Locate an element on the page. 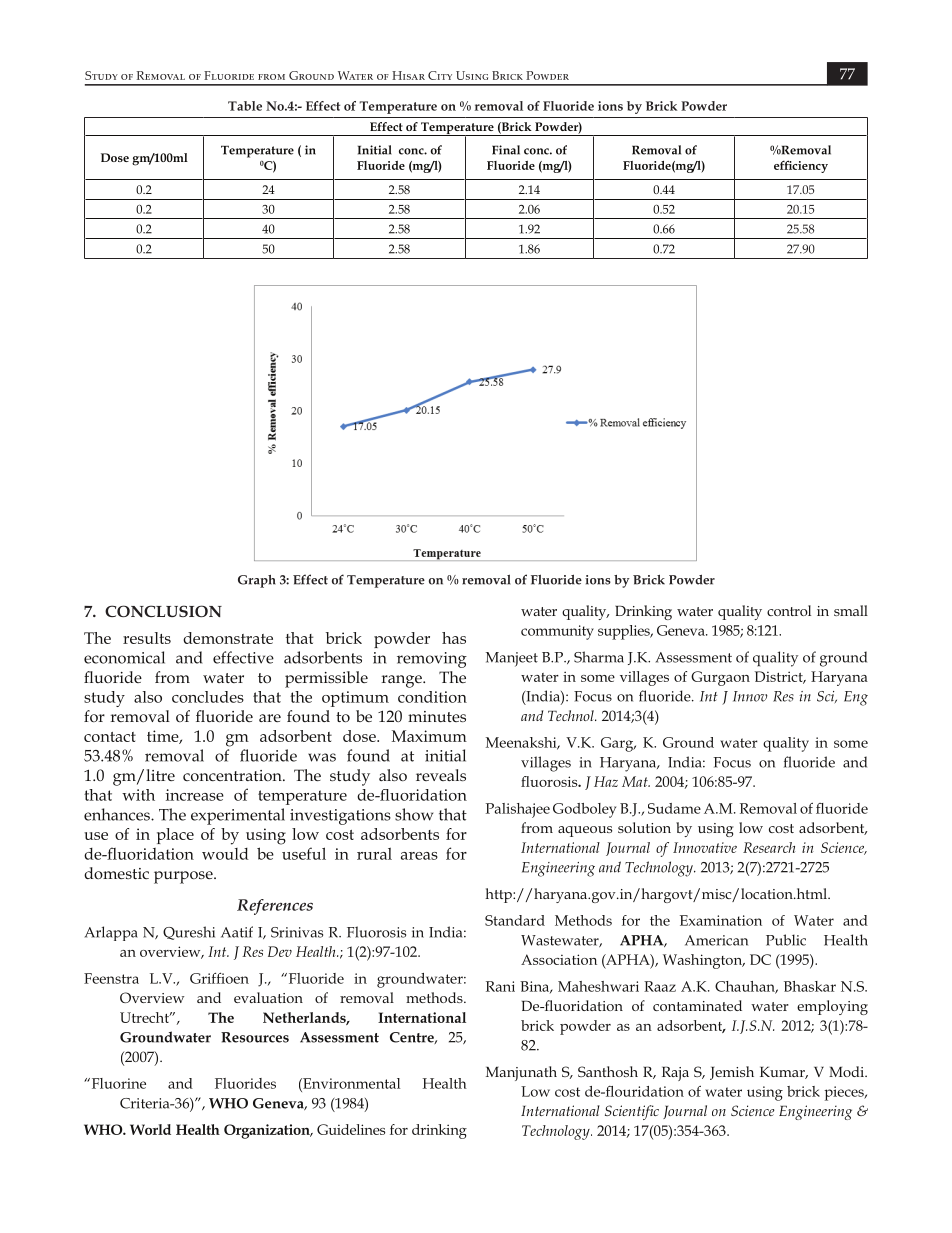 The image size is (952, 1233). would is located at coordinates (225, 854).
